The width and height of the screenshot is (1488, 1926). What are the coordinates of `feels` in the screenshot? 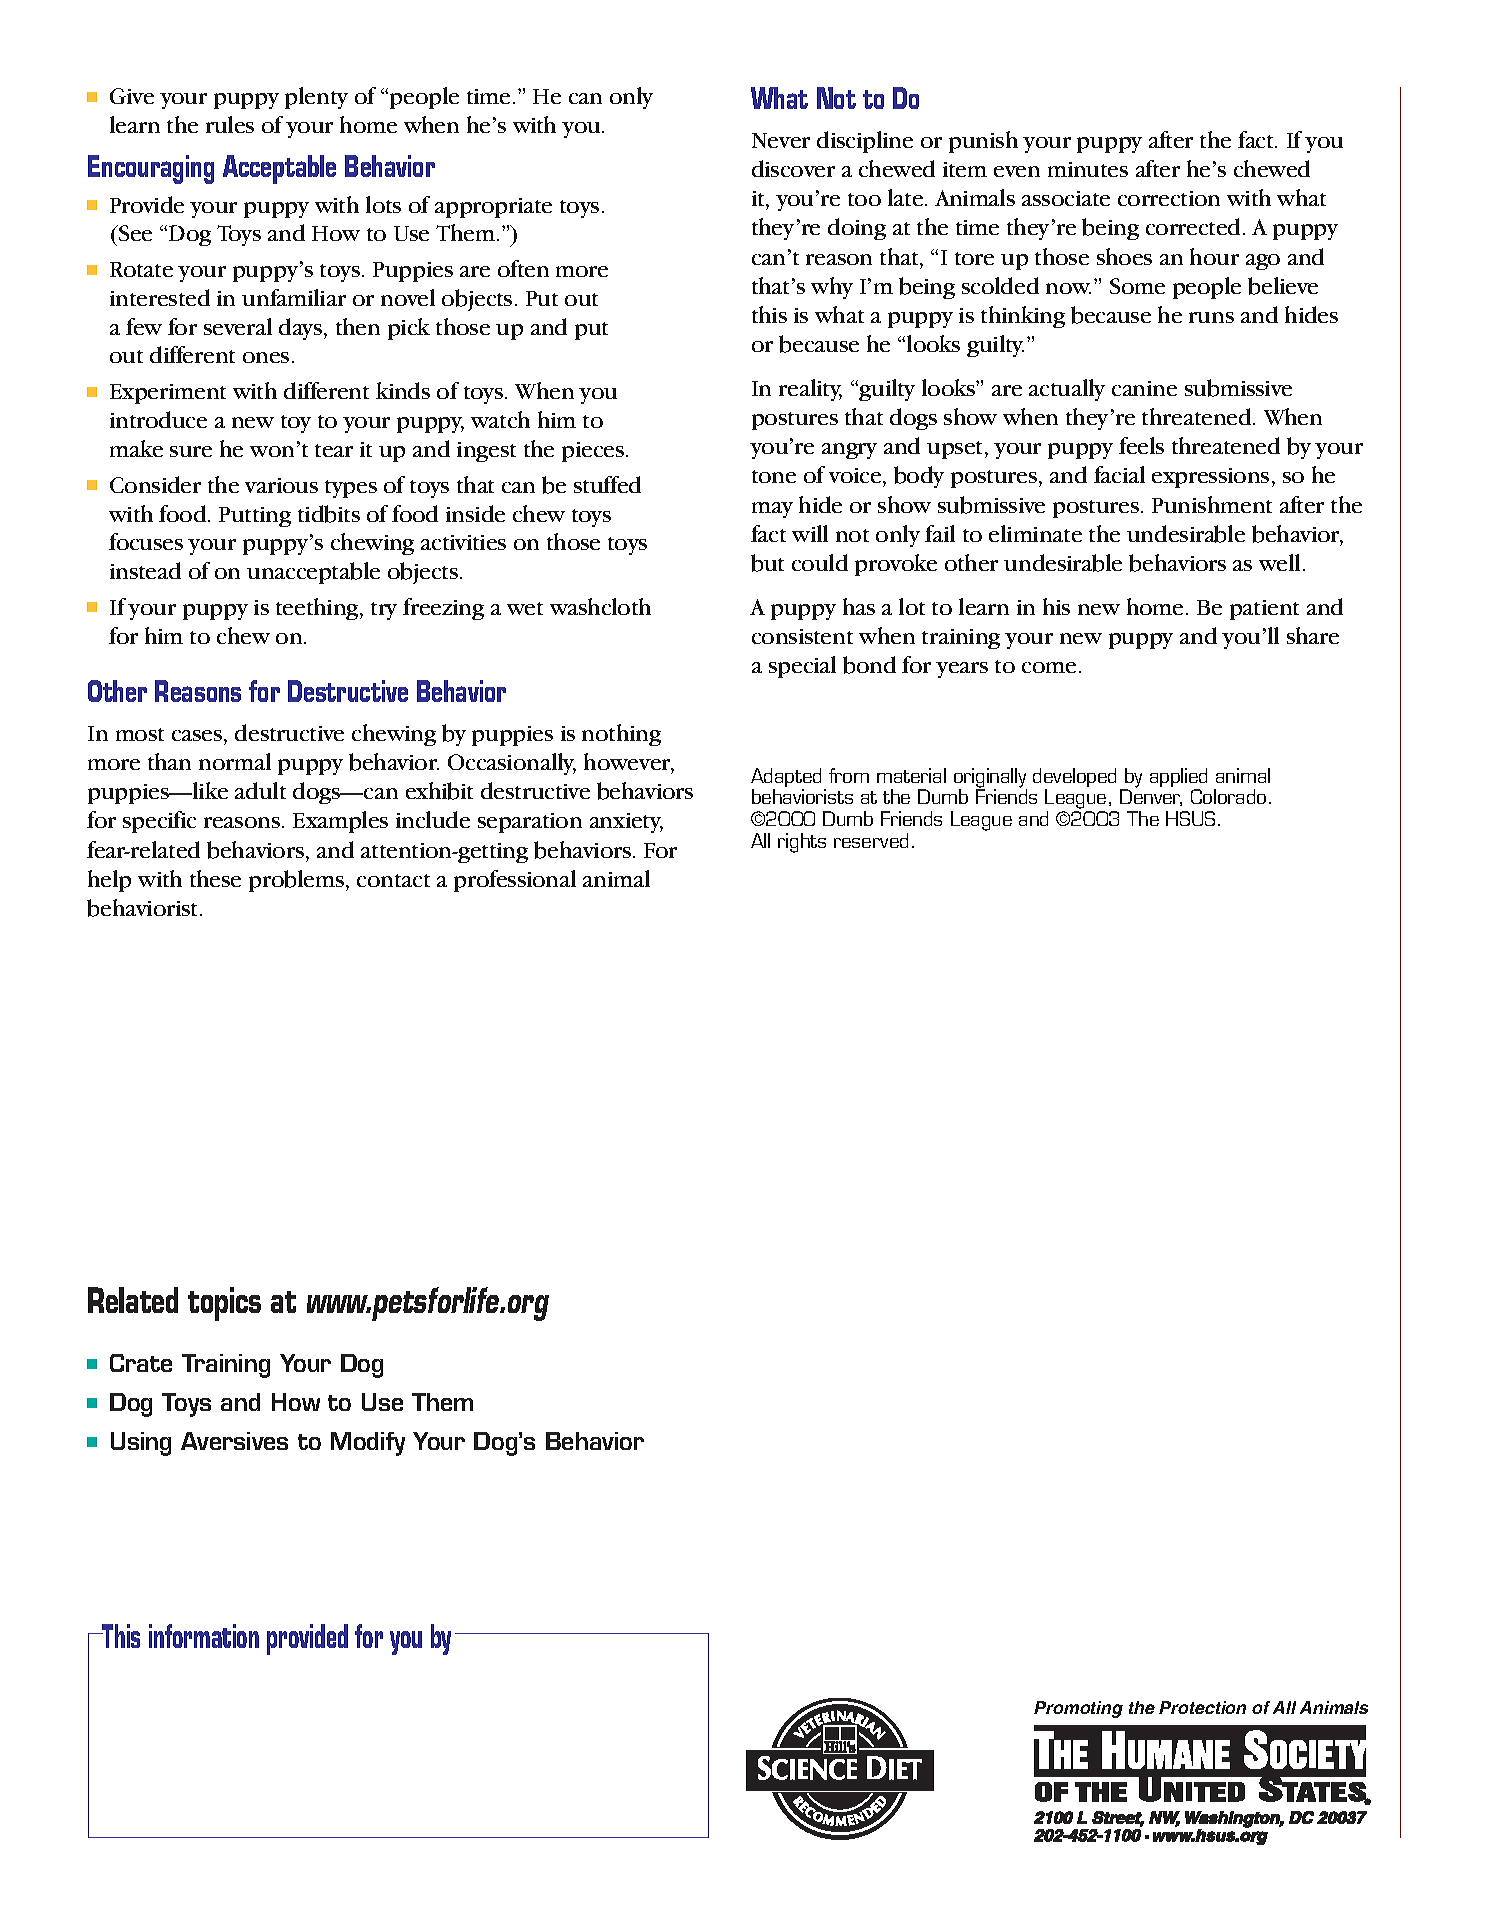 It's located at (1141, 445).
